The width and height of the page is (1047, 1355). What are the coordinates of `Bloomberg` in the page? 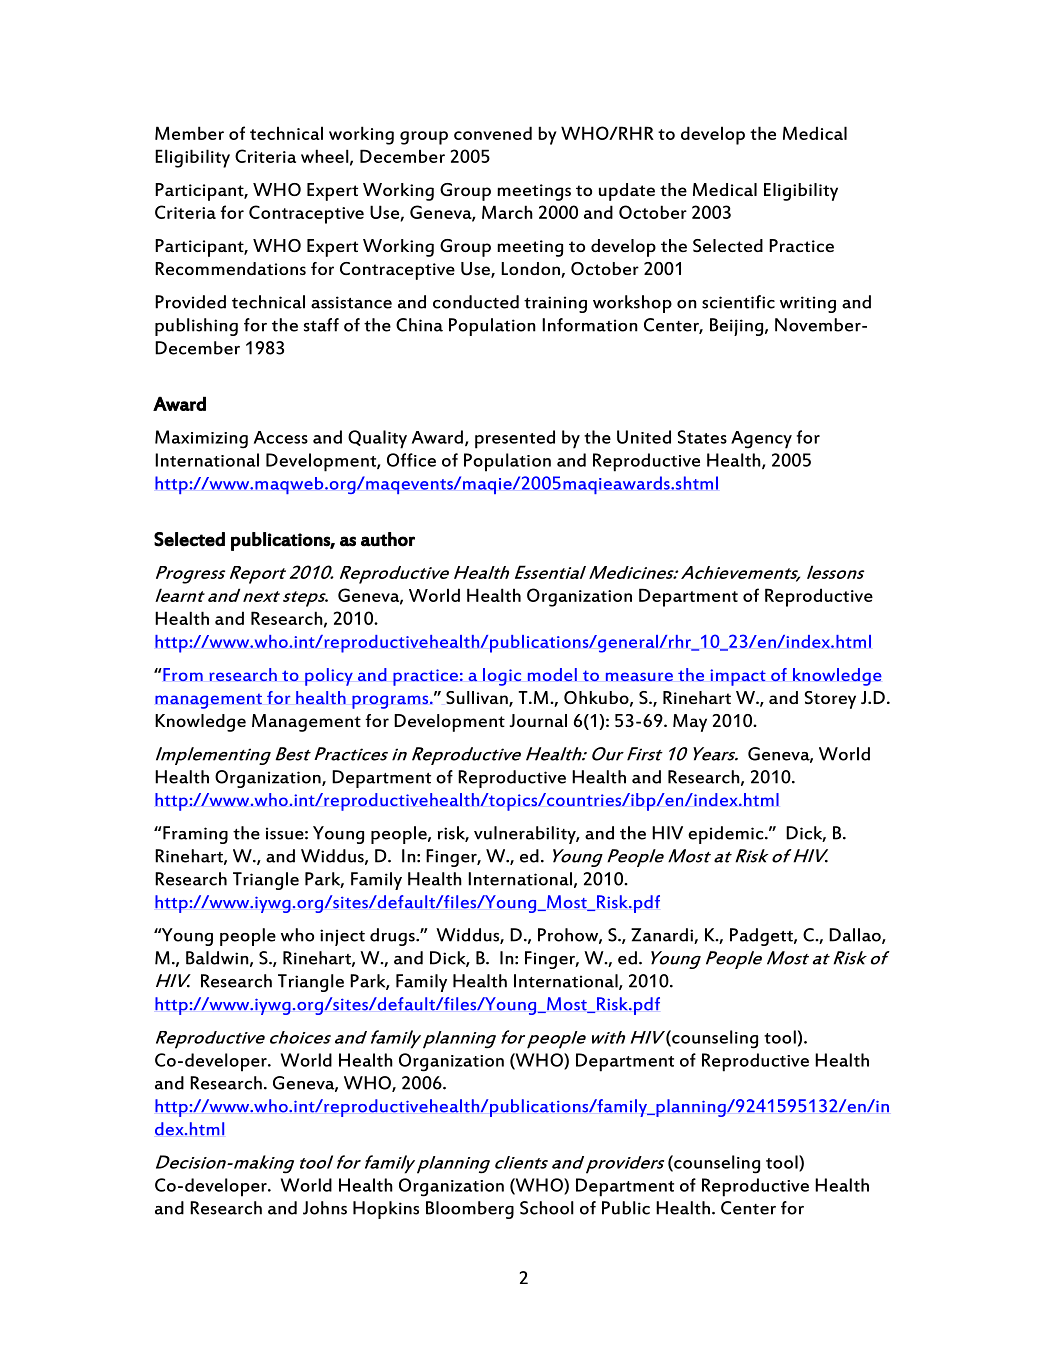 It's located at (470, 1210).
